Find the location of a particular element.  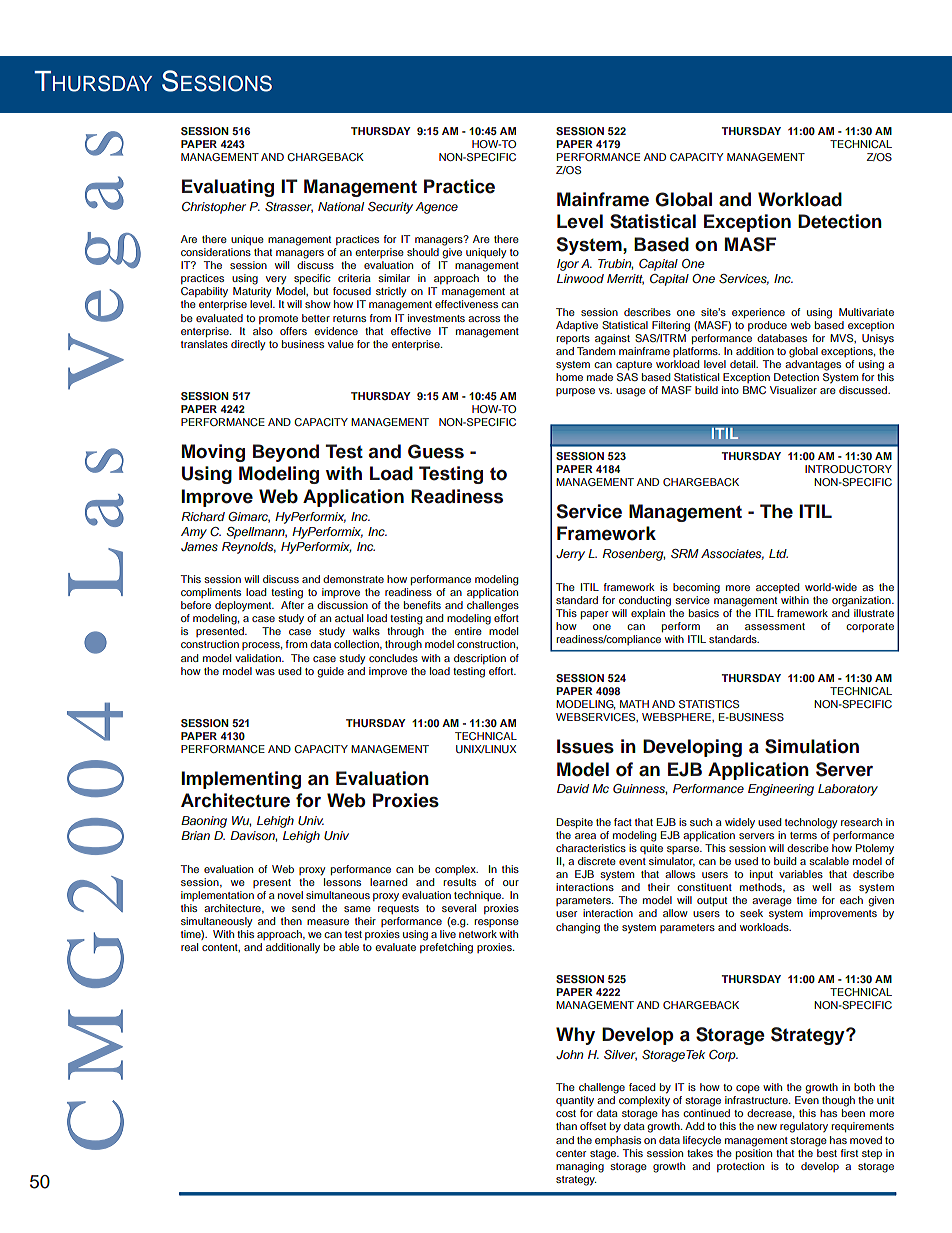

was is located at coordinates (265, 672).
